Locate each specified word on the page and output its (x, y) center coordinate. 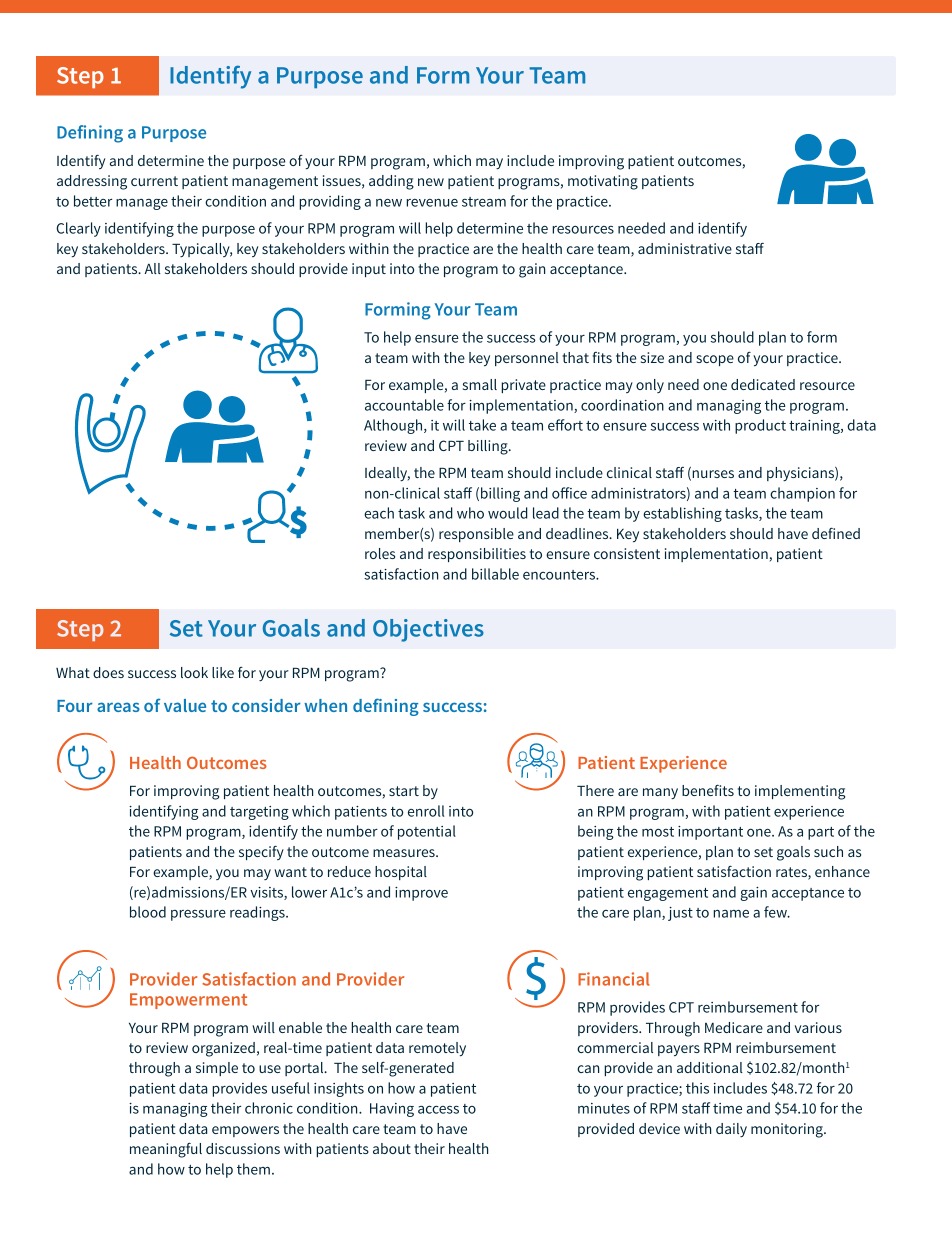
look (194, 672)
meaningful (166, 1150)
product (760, 426)
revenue (432, 203)
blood (148, 912)
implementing (800, 792)
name (731, 914)
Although (394, 426)
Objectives (428, 630)
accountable (404, 405)
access (438, 1109)
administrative (685, 248)
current (154, 181)
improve (421, 894)
